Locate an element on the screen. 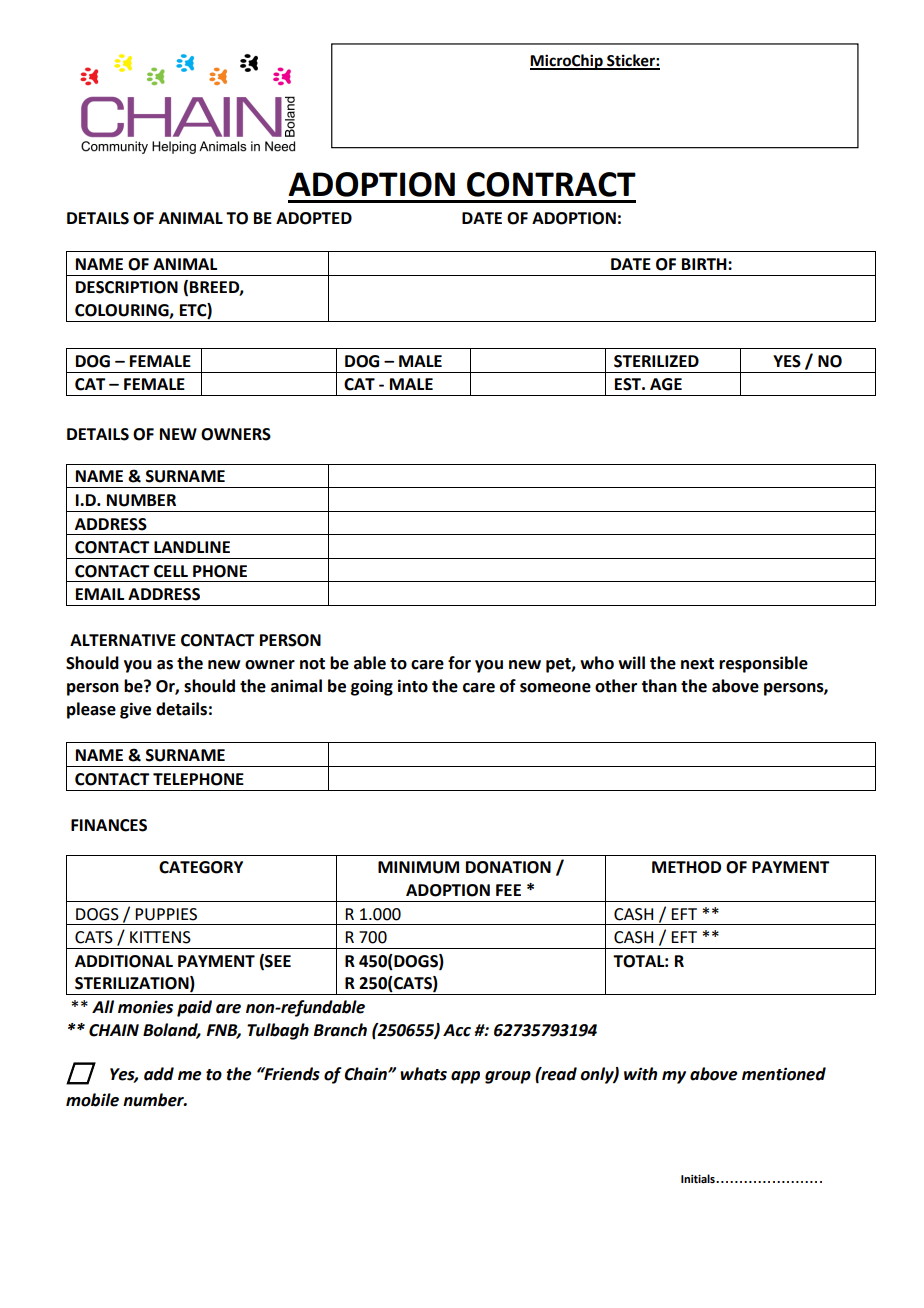  mobile is located at coordinates (92, 1100).
